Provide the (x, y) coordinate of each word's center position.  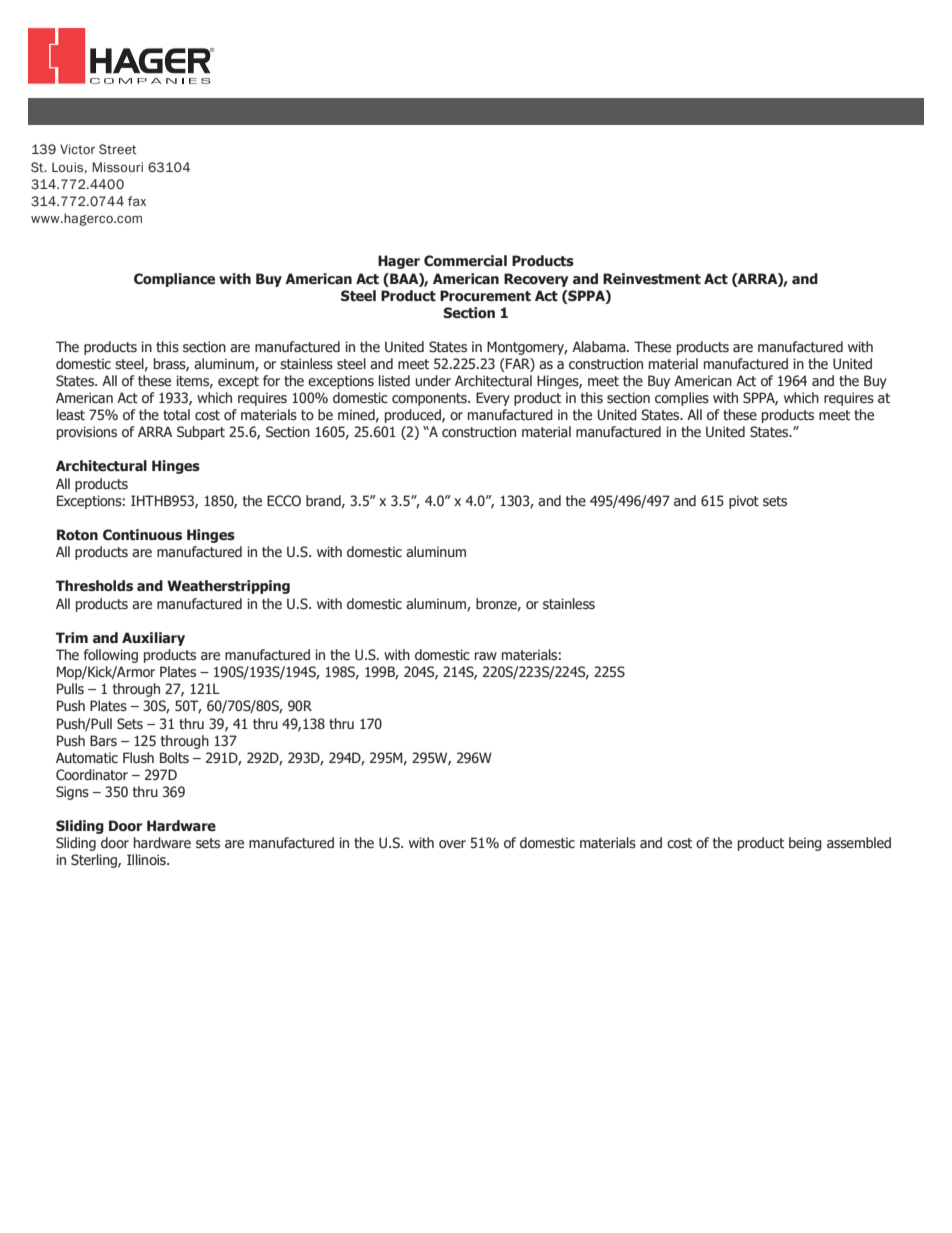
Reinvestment (652, 279)
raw (486, 656)
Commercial (465, 261)
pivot (744, 502)
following (111, 656)
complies (682, 399)
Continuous (142, 535)
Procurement (485, 296)
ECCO (284, 501)
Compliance (174, 280)
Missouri (117, 167)
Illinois (147, 860)
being (805, 844)
